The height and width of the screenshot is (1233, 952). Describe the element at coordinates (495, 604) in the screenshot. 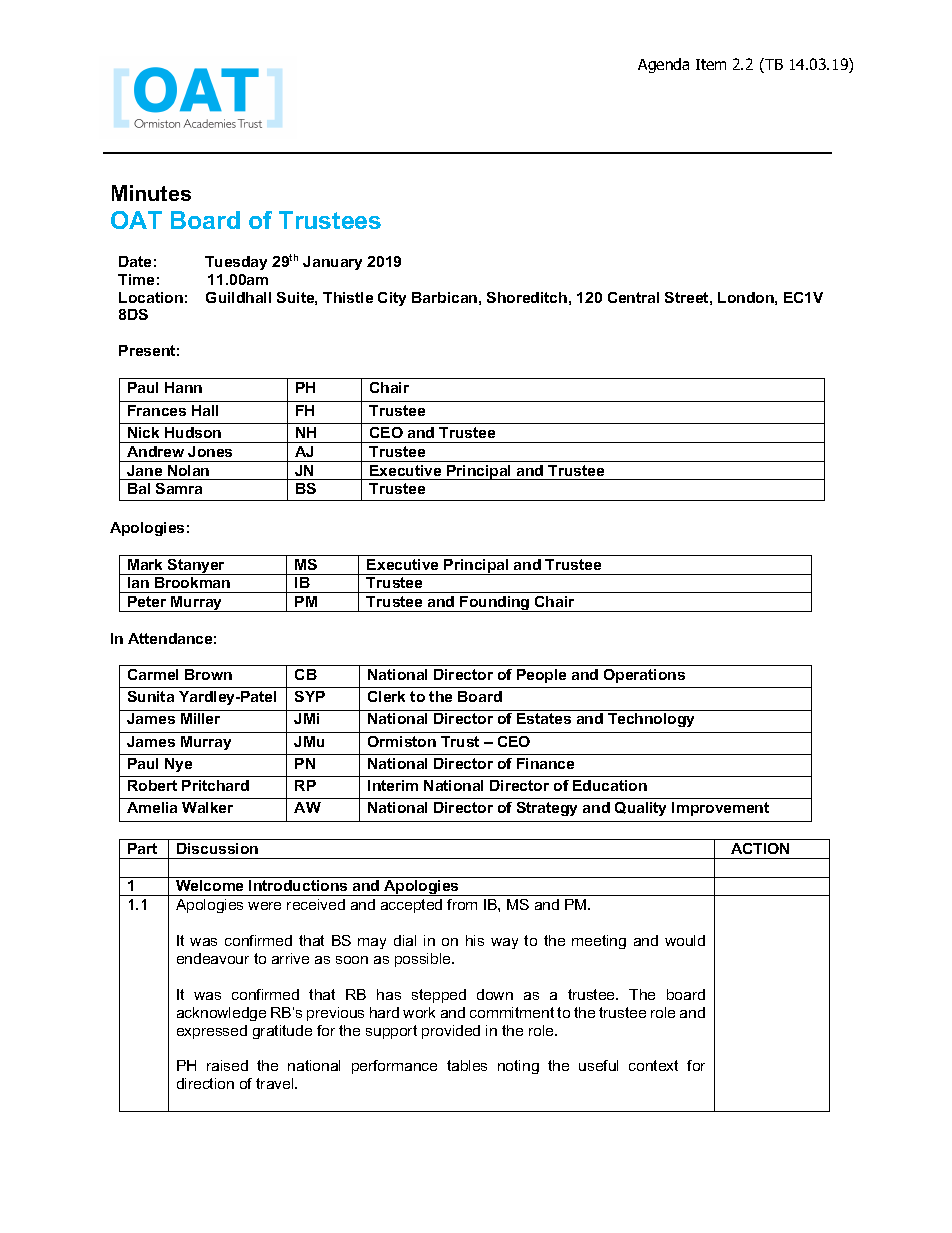

I see `Founding` at that location.
